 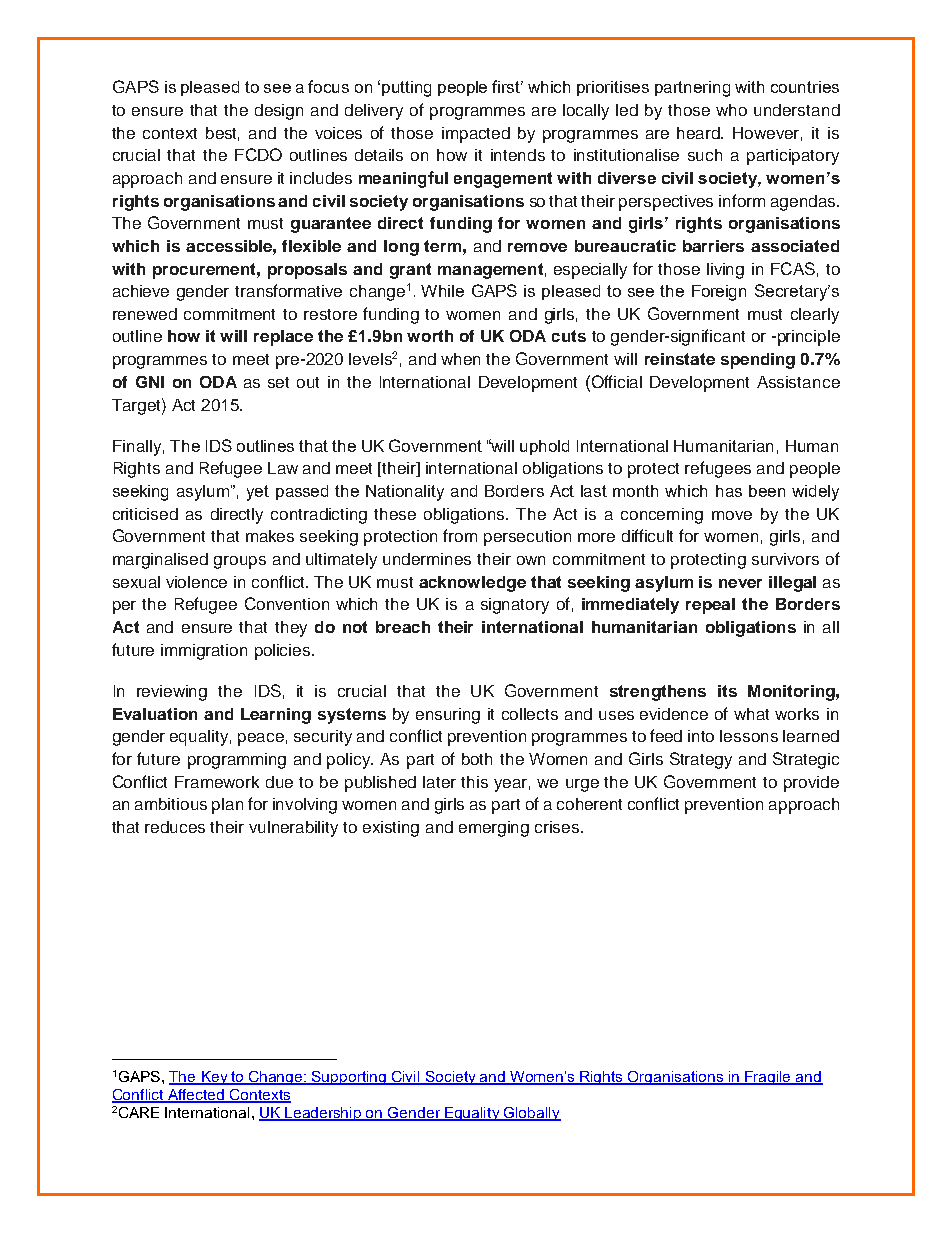 I want to click on has, so click(x=729, y=491).
